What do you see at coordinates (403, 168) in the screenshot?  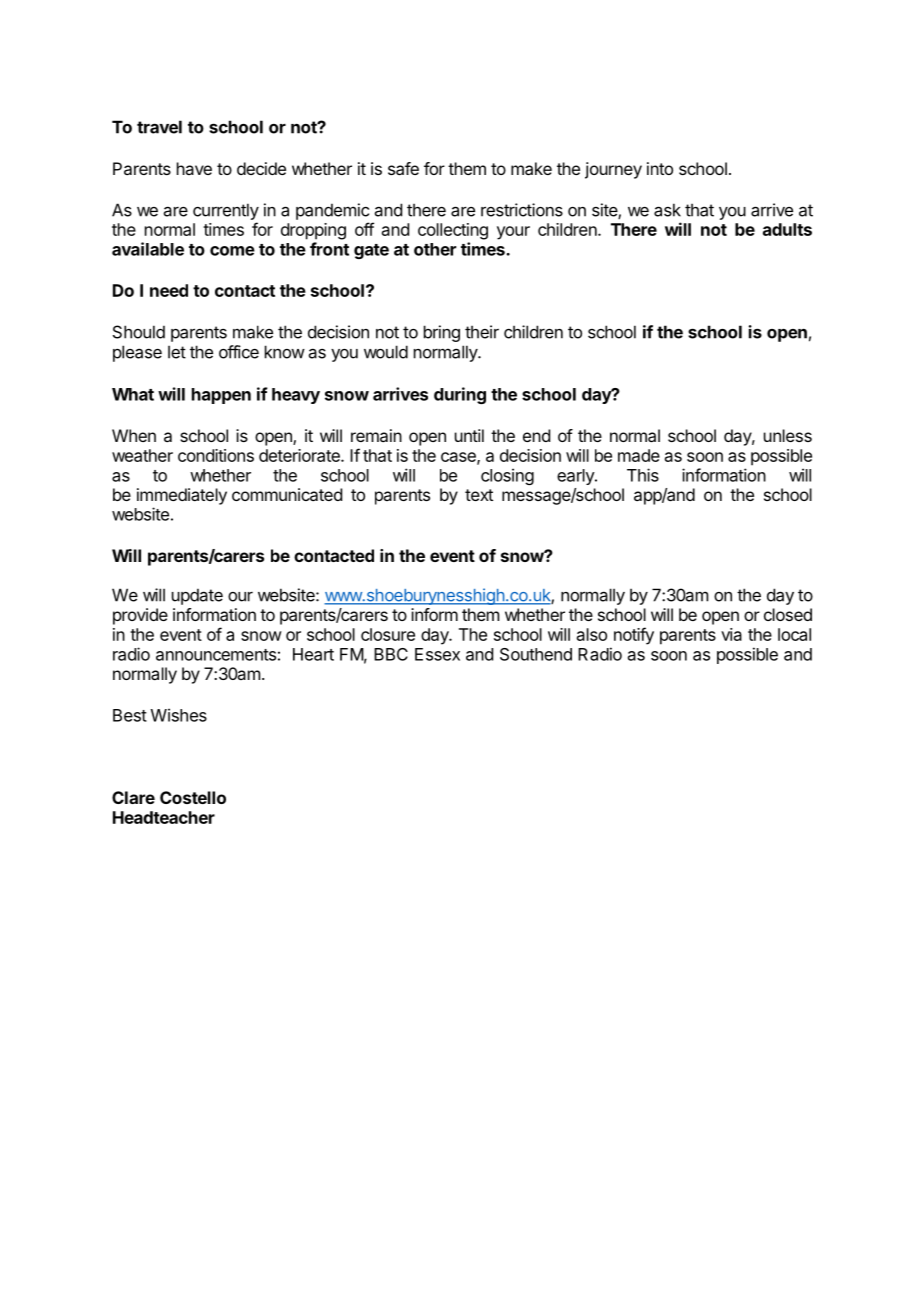 I see `safe` at bounding box center [403, 168].
